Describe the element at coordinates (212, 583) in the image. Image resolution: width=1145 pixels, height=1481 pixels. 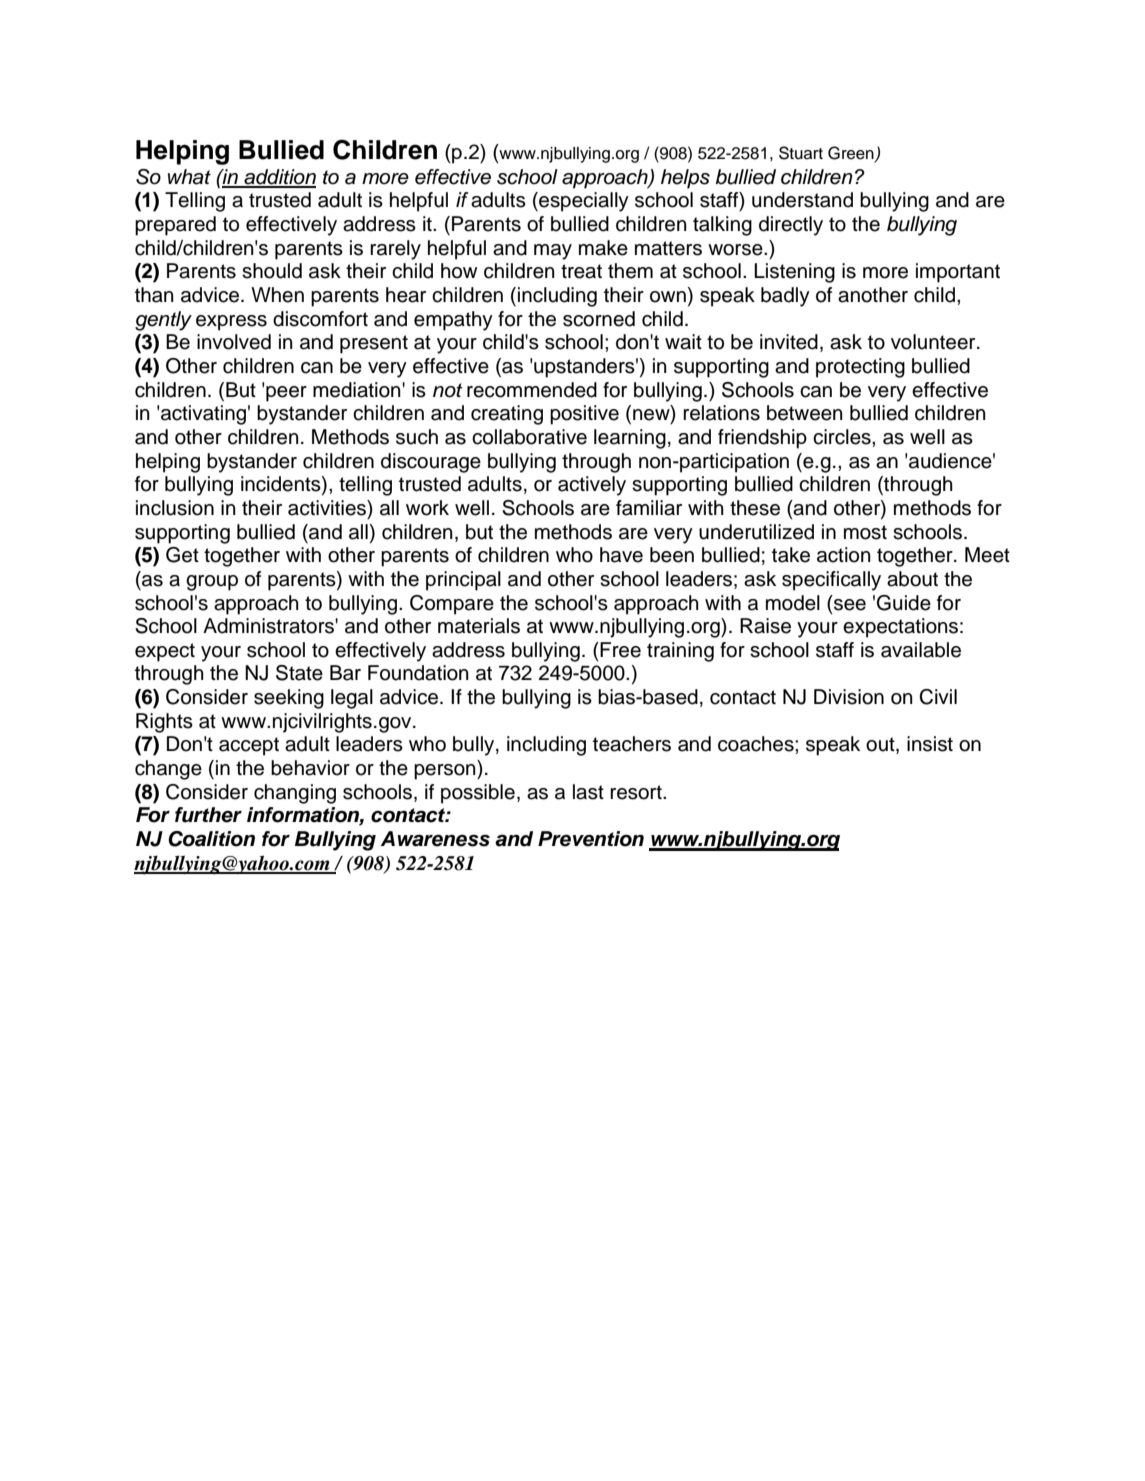
I see `group` at that location.
